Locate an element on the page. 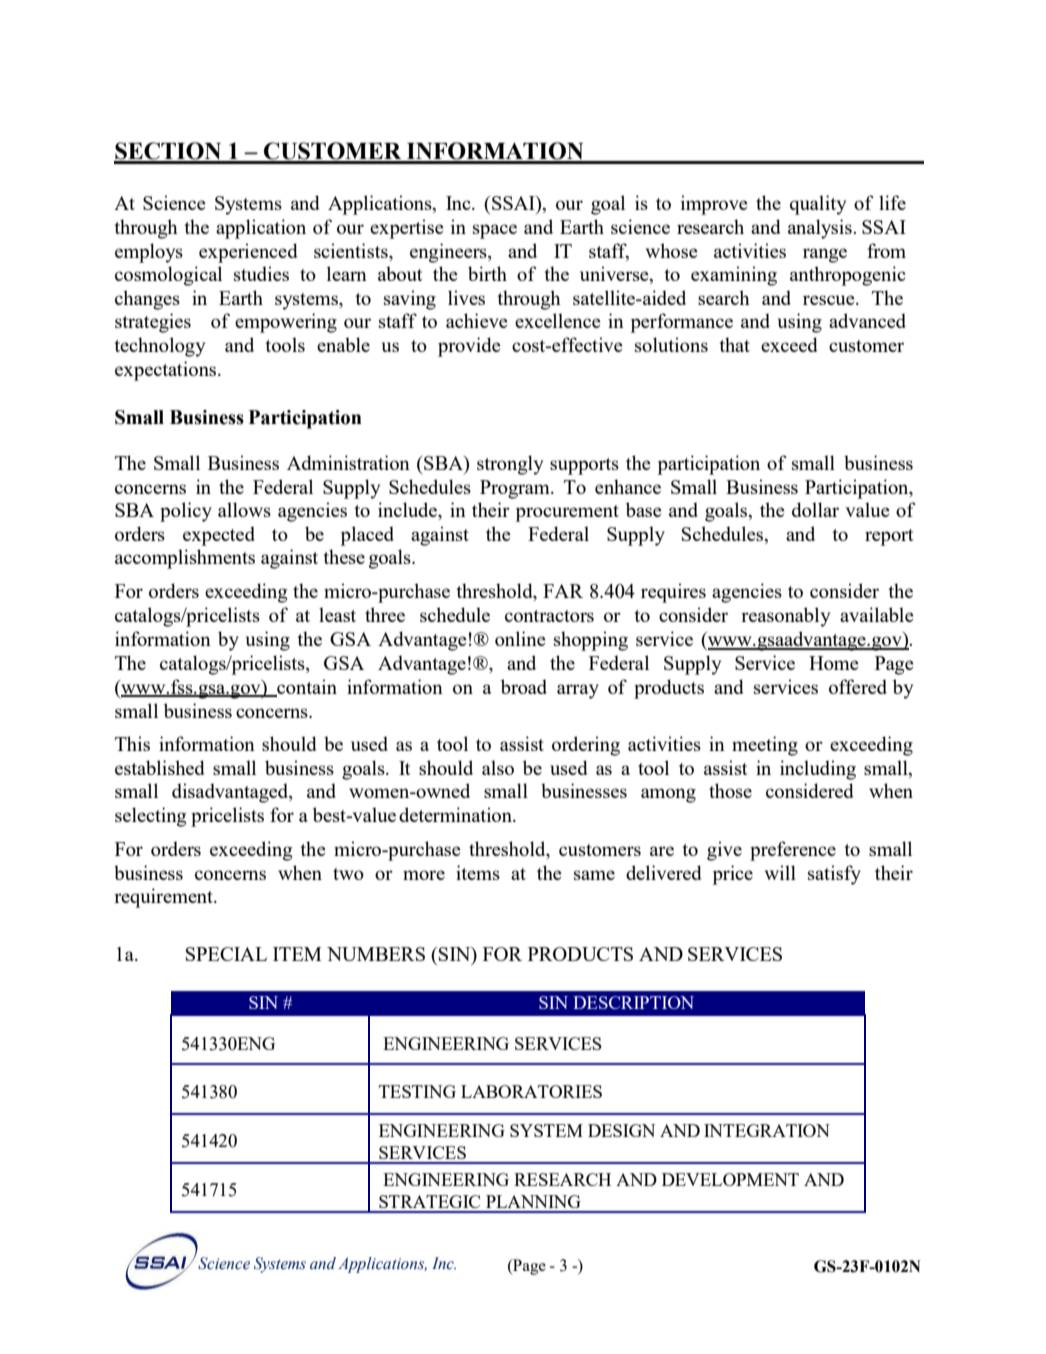 The width and height of the image is (1046, 1354). space is located at coordinates (495, 231).
